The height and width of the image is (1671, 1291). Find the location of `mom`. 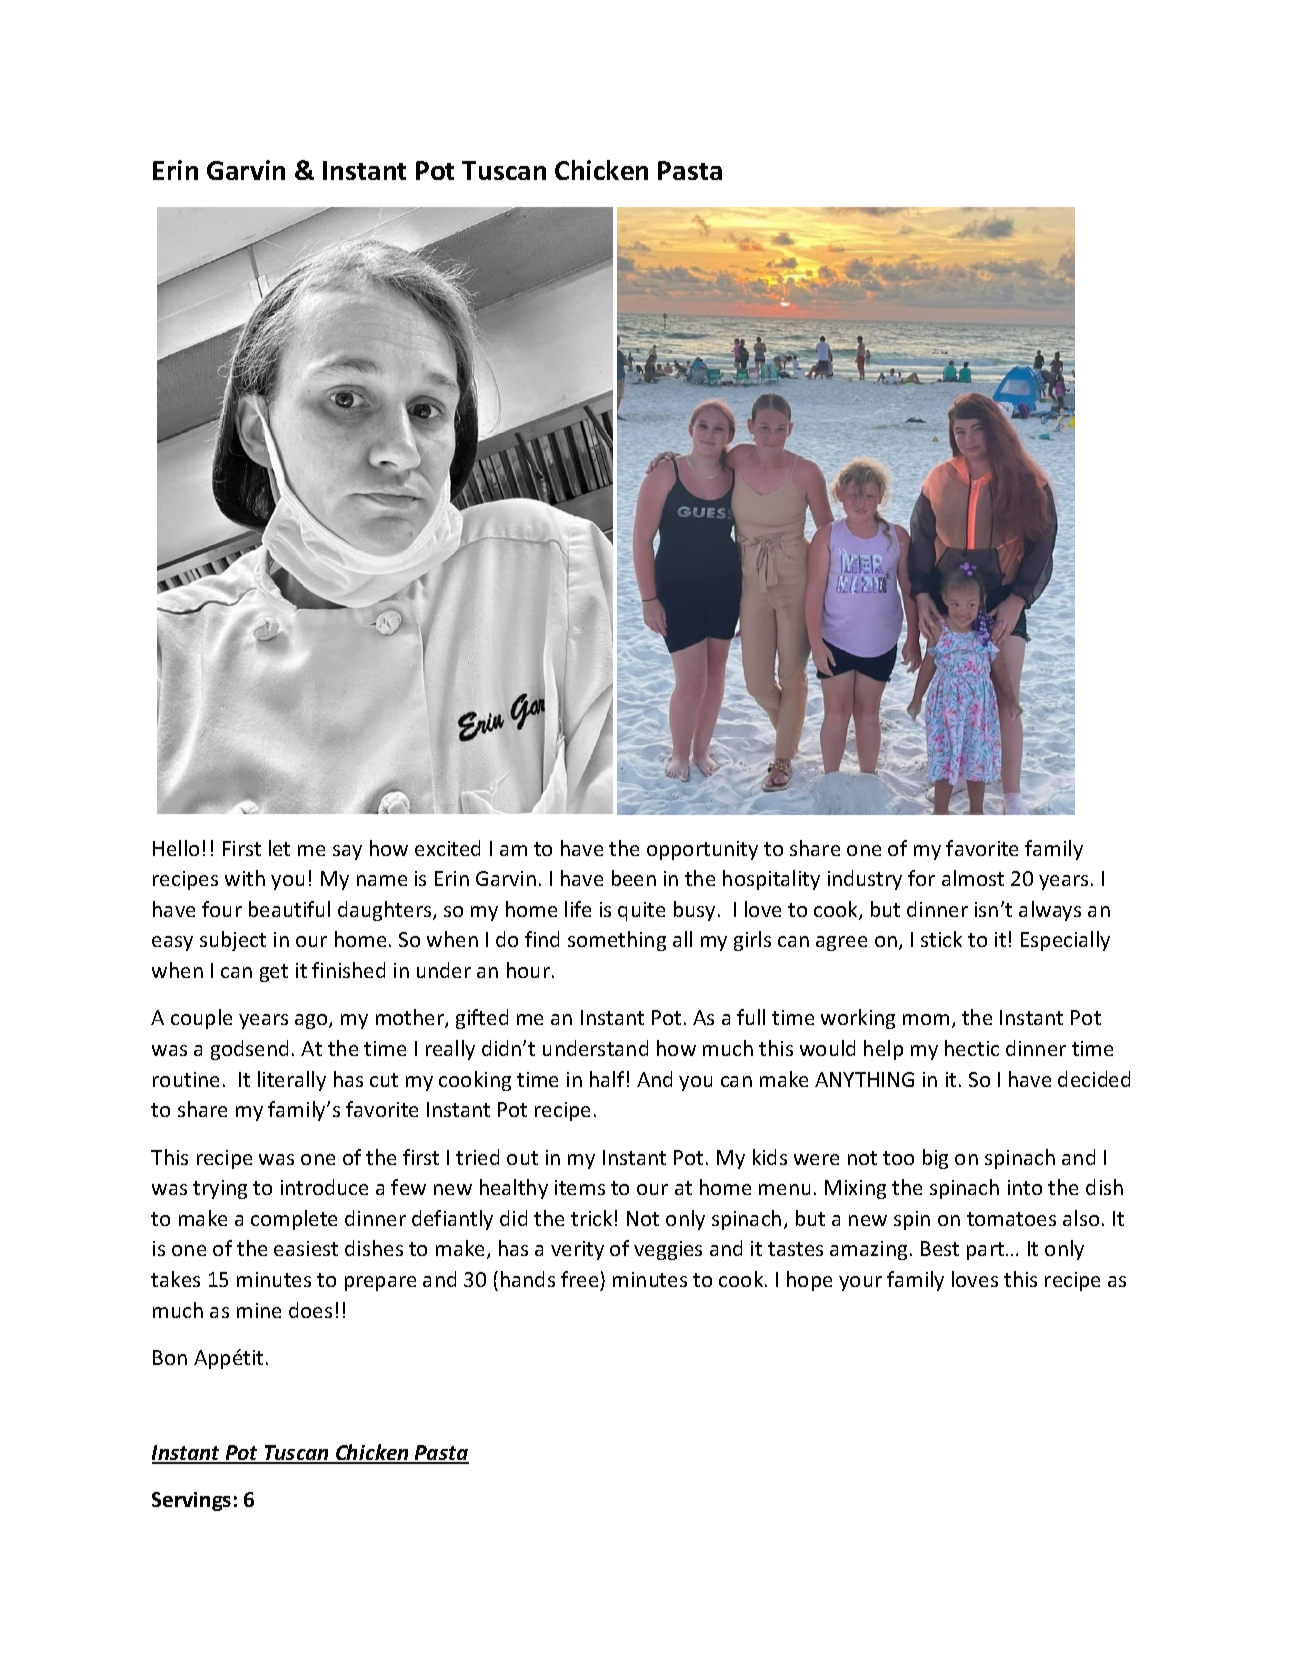

mom is located at coordinates (926, 1019).
